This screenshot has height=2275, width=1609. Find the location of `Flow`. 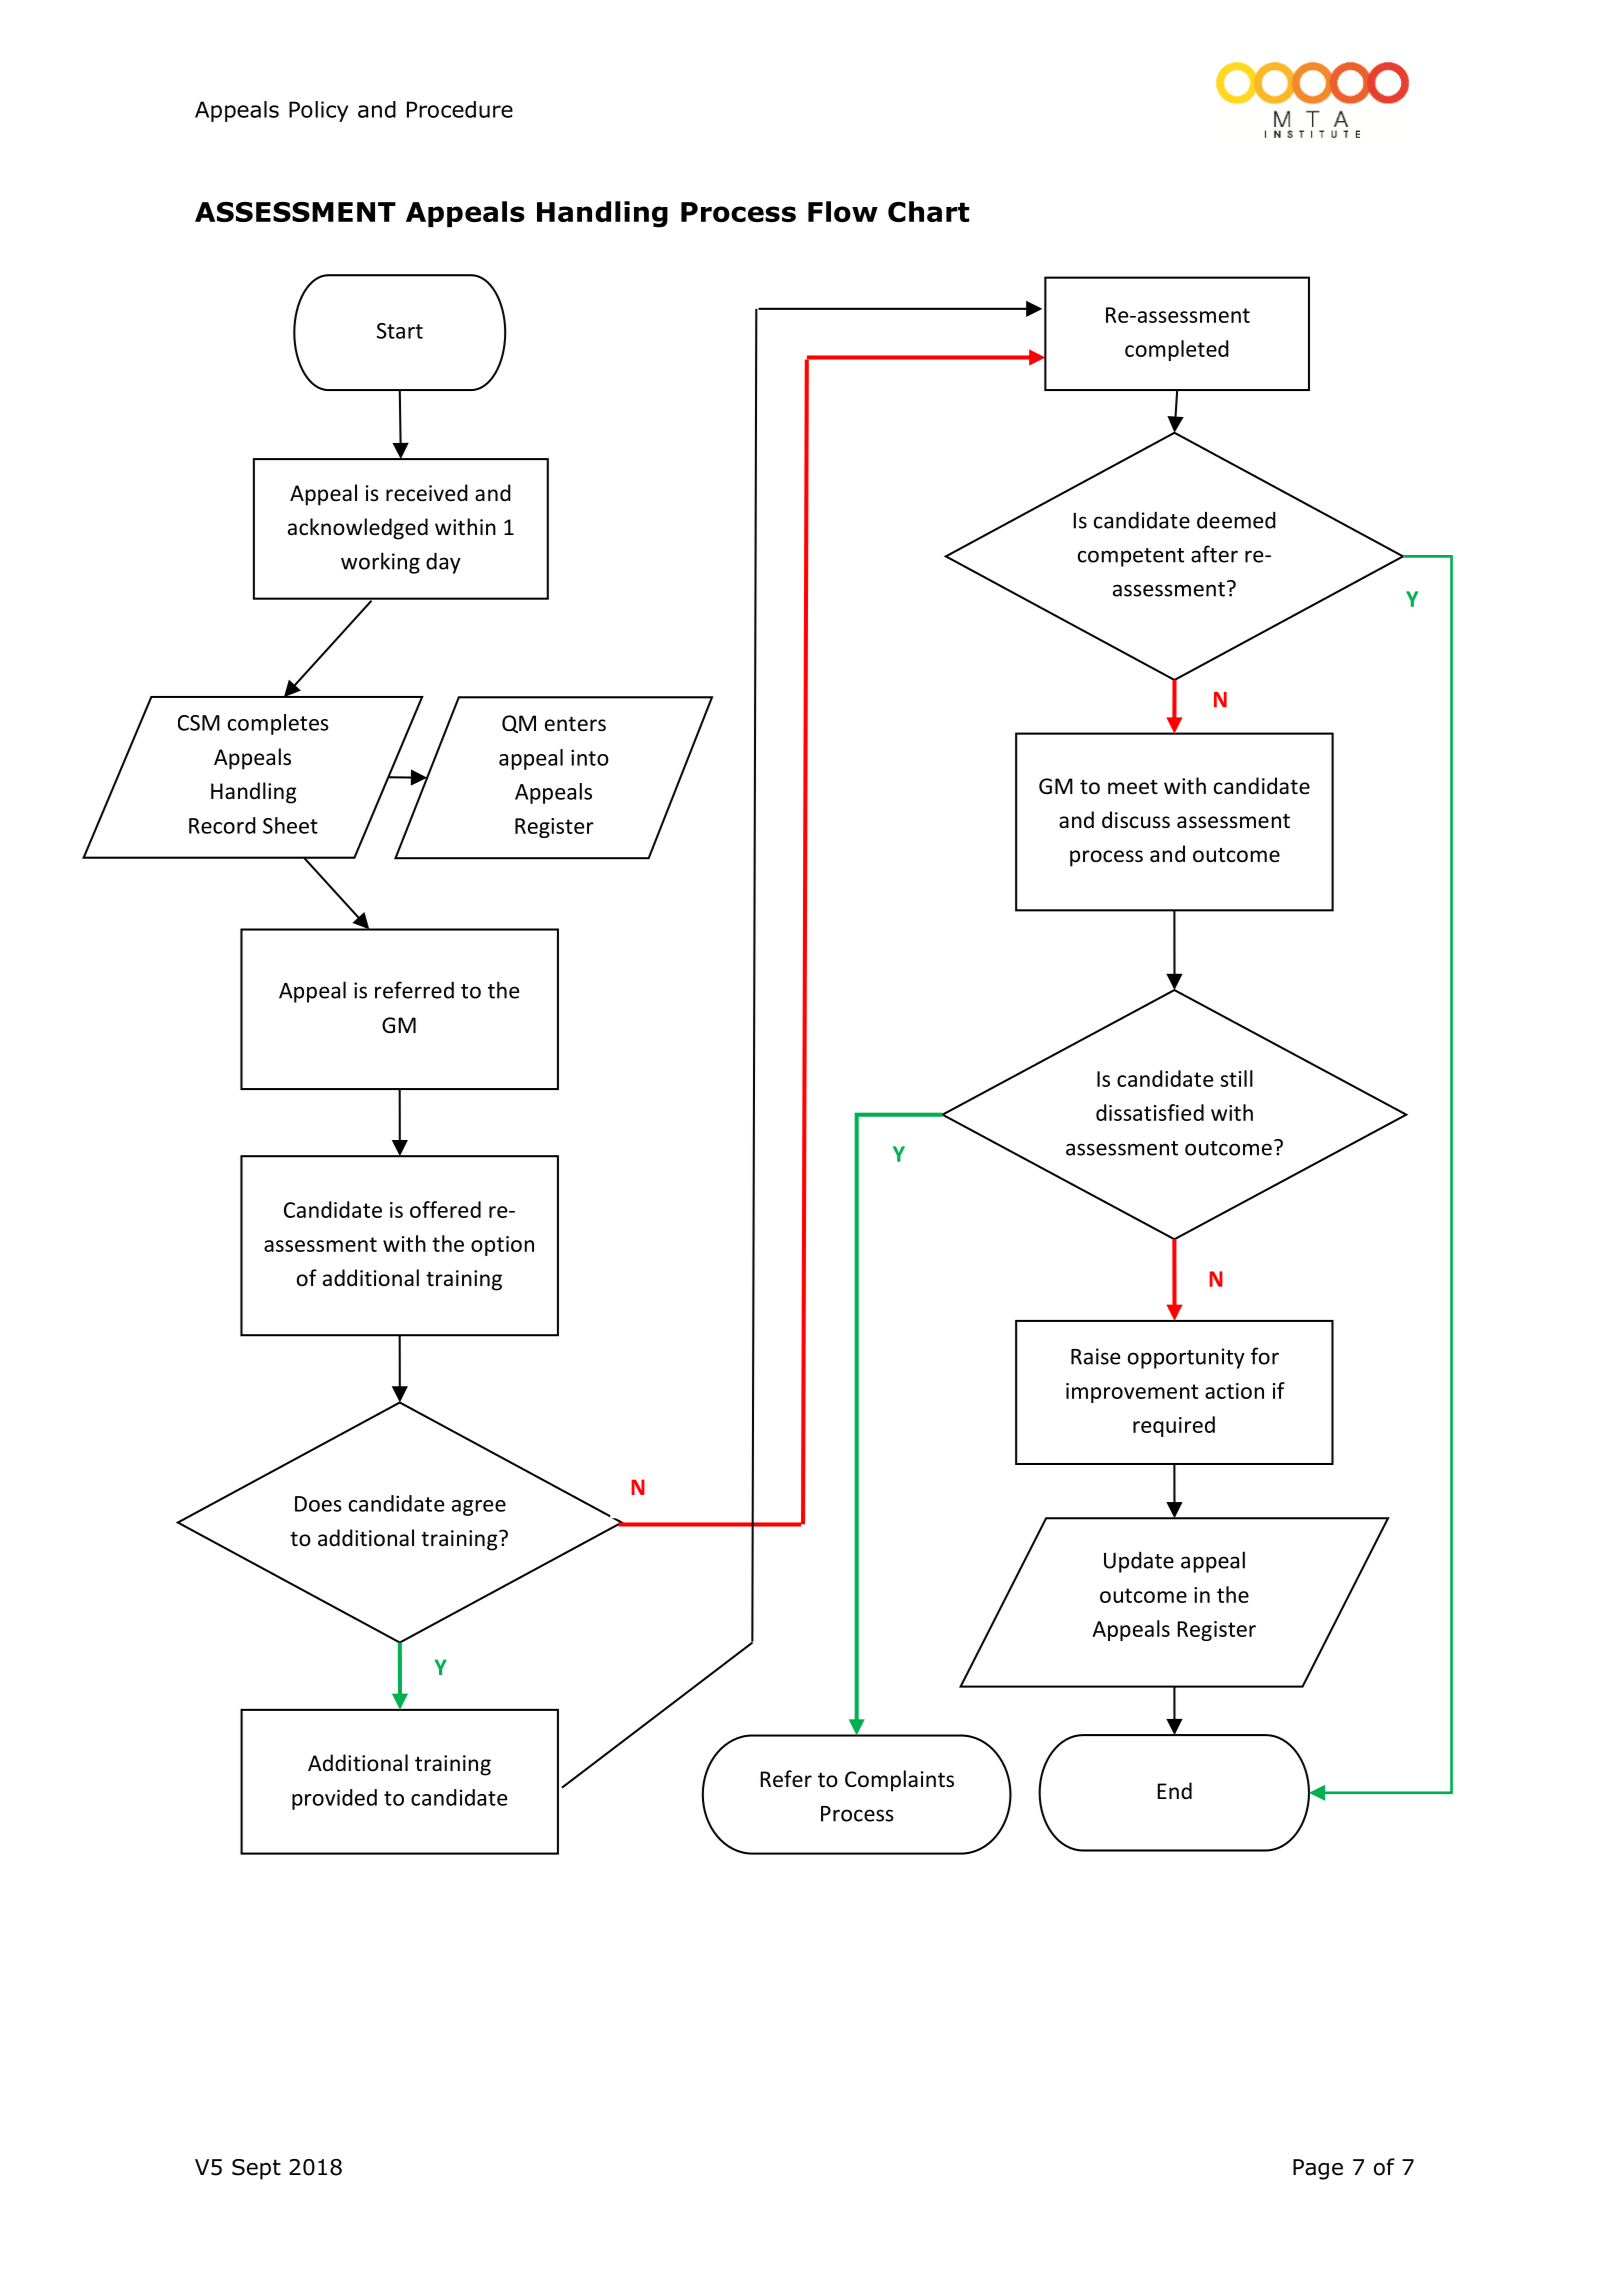

Flow is located at coordinates (843, 211).
